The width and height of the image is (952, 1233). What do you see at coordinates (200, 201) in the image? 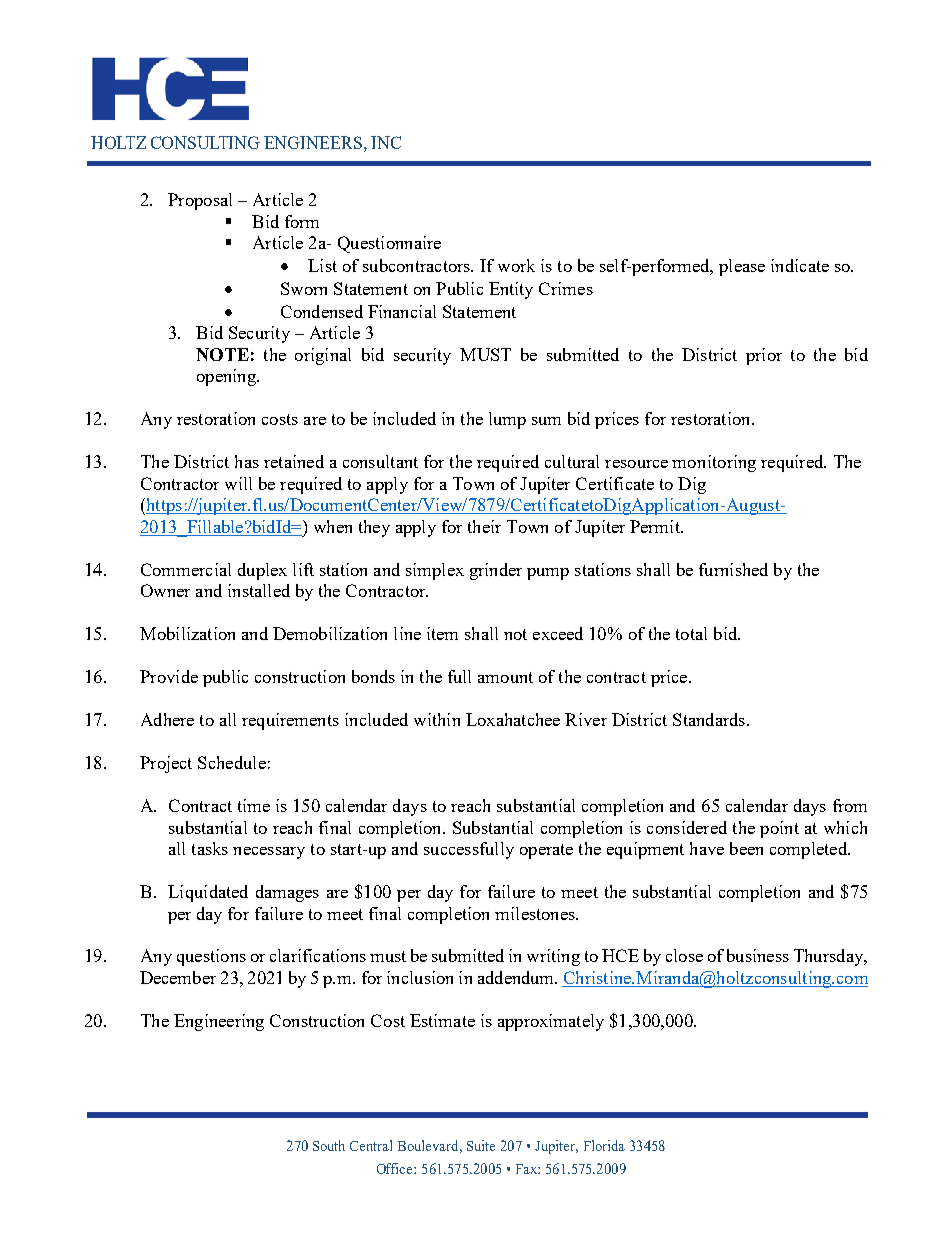
I see `Proposal` at bounding box center [200, 201].
